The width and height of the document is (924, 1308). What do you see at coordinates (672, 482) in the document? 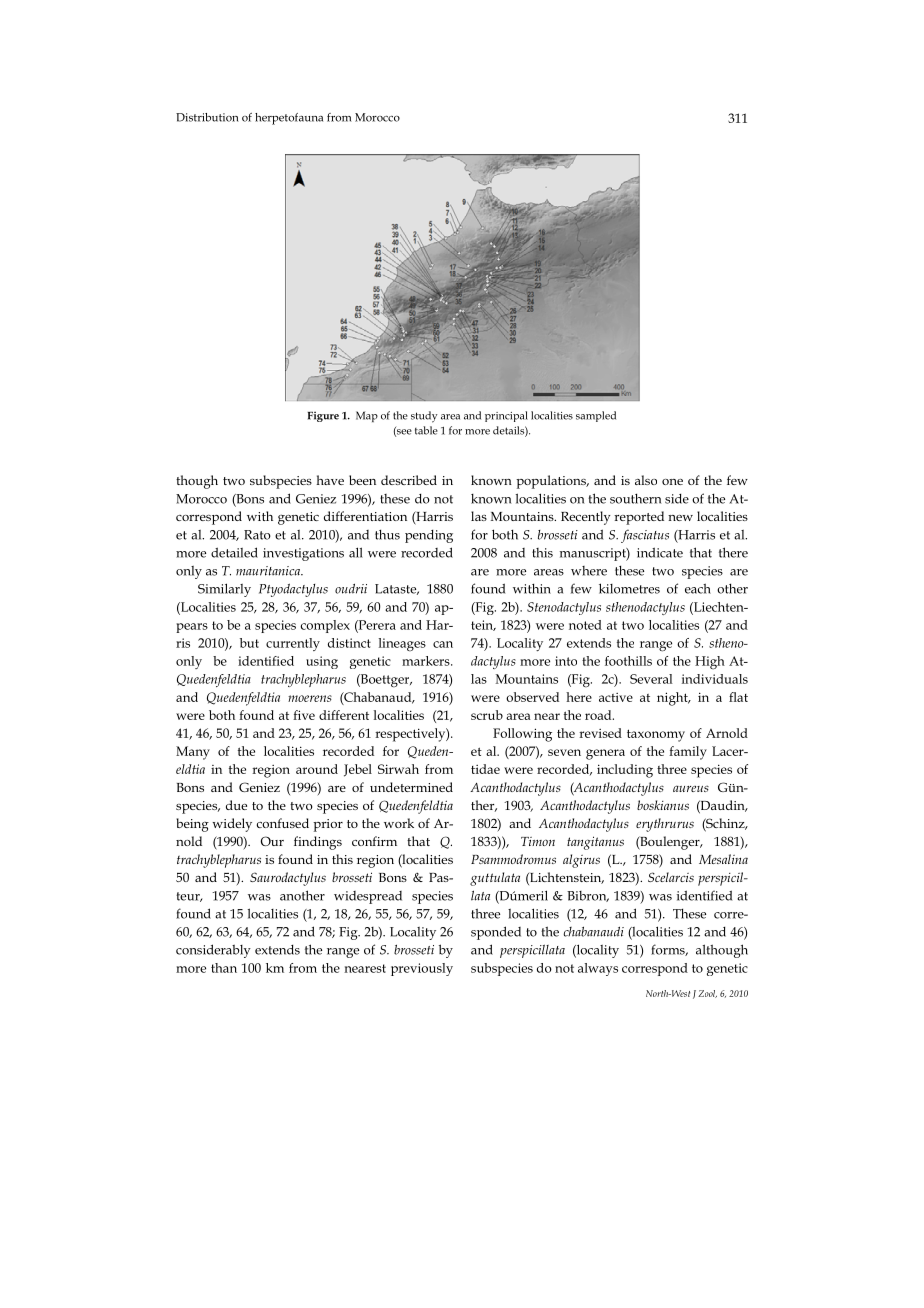
I see `one` at bounding box center [672, 482].
